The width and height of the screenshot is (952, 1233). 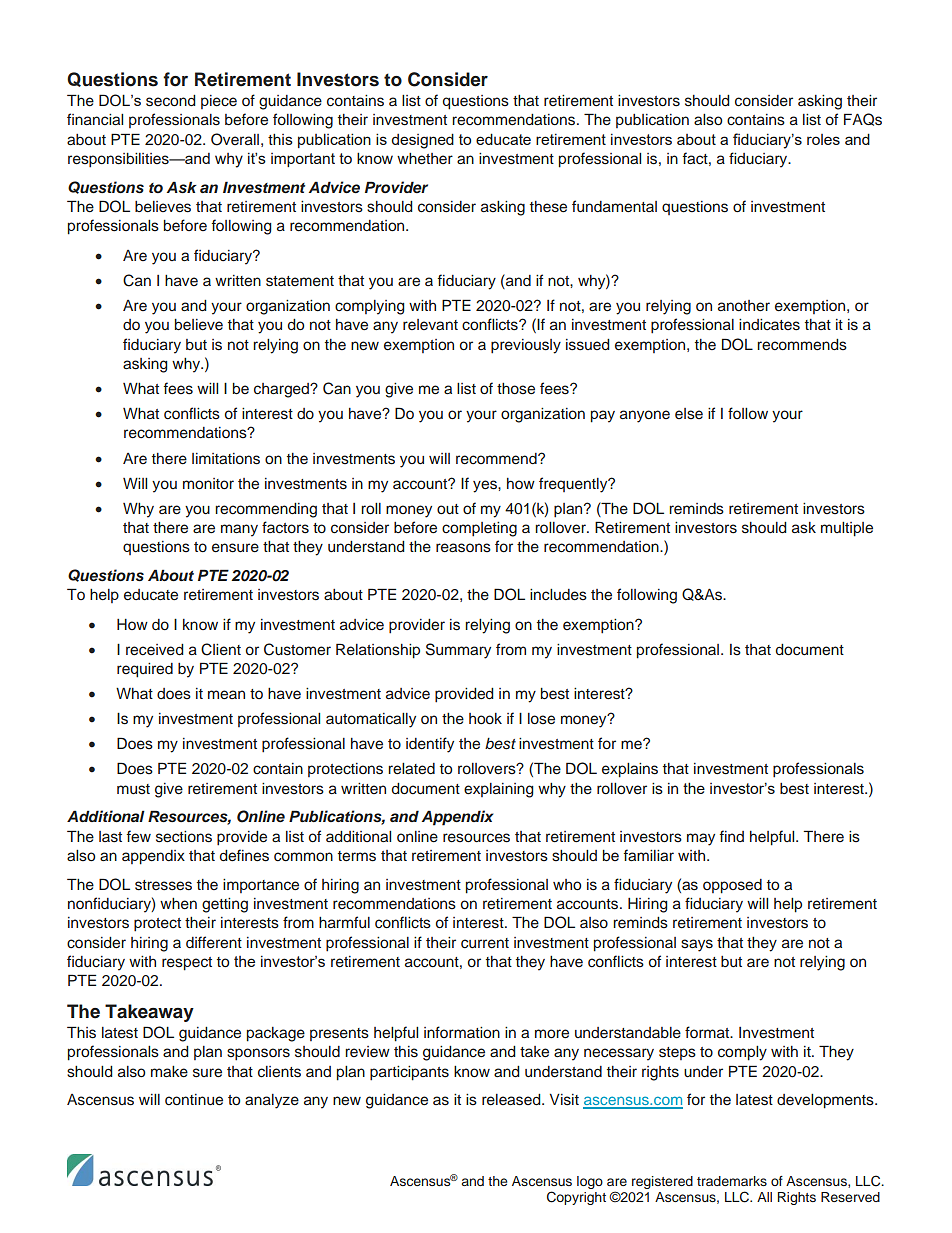 What do you see at coordinates (732, 1181) in the screenshot?
I see `trademarks` at bounding box center [732, 1181].
